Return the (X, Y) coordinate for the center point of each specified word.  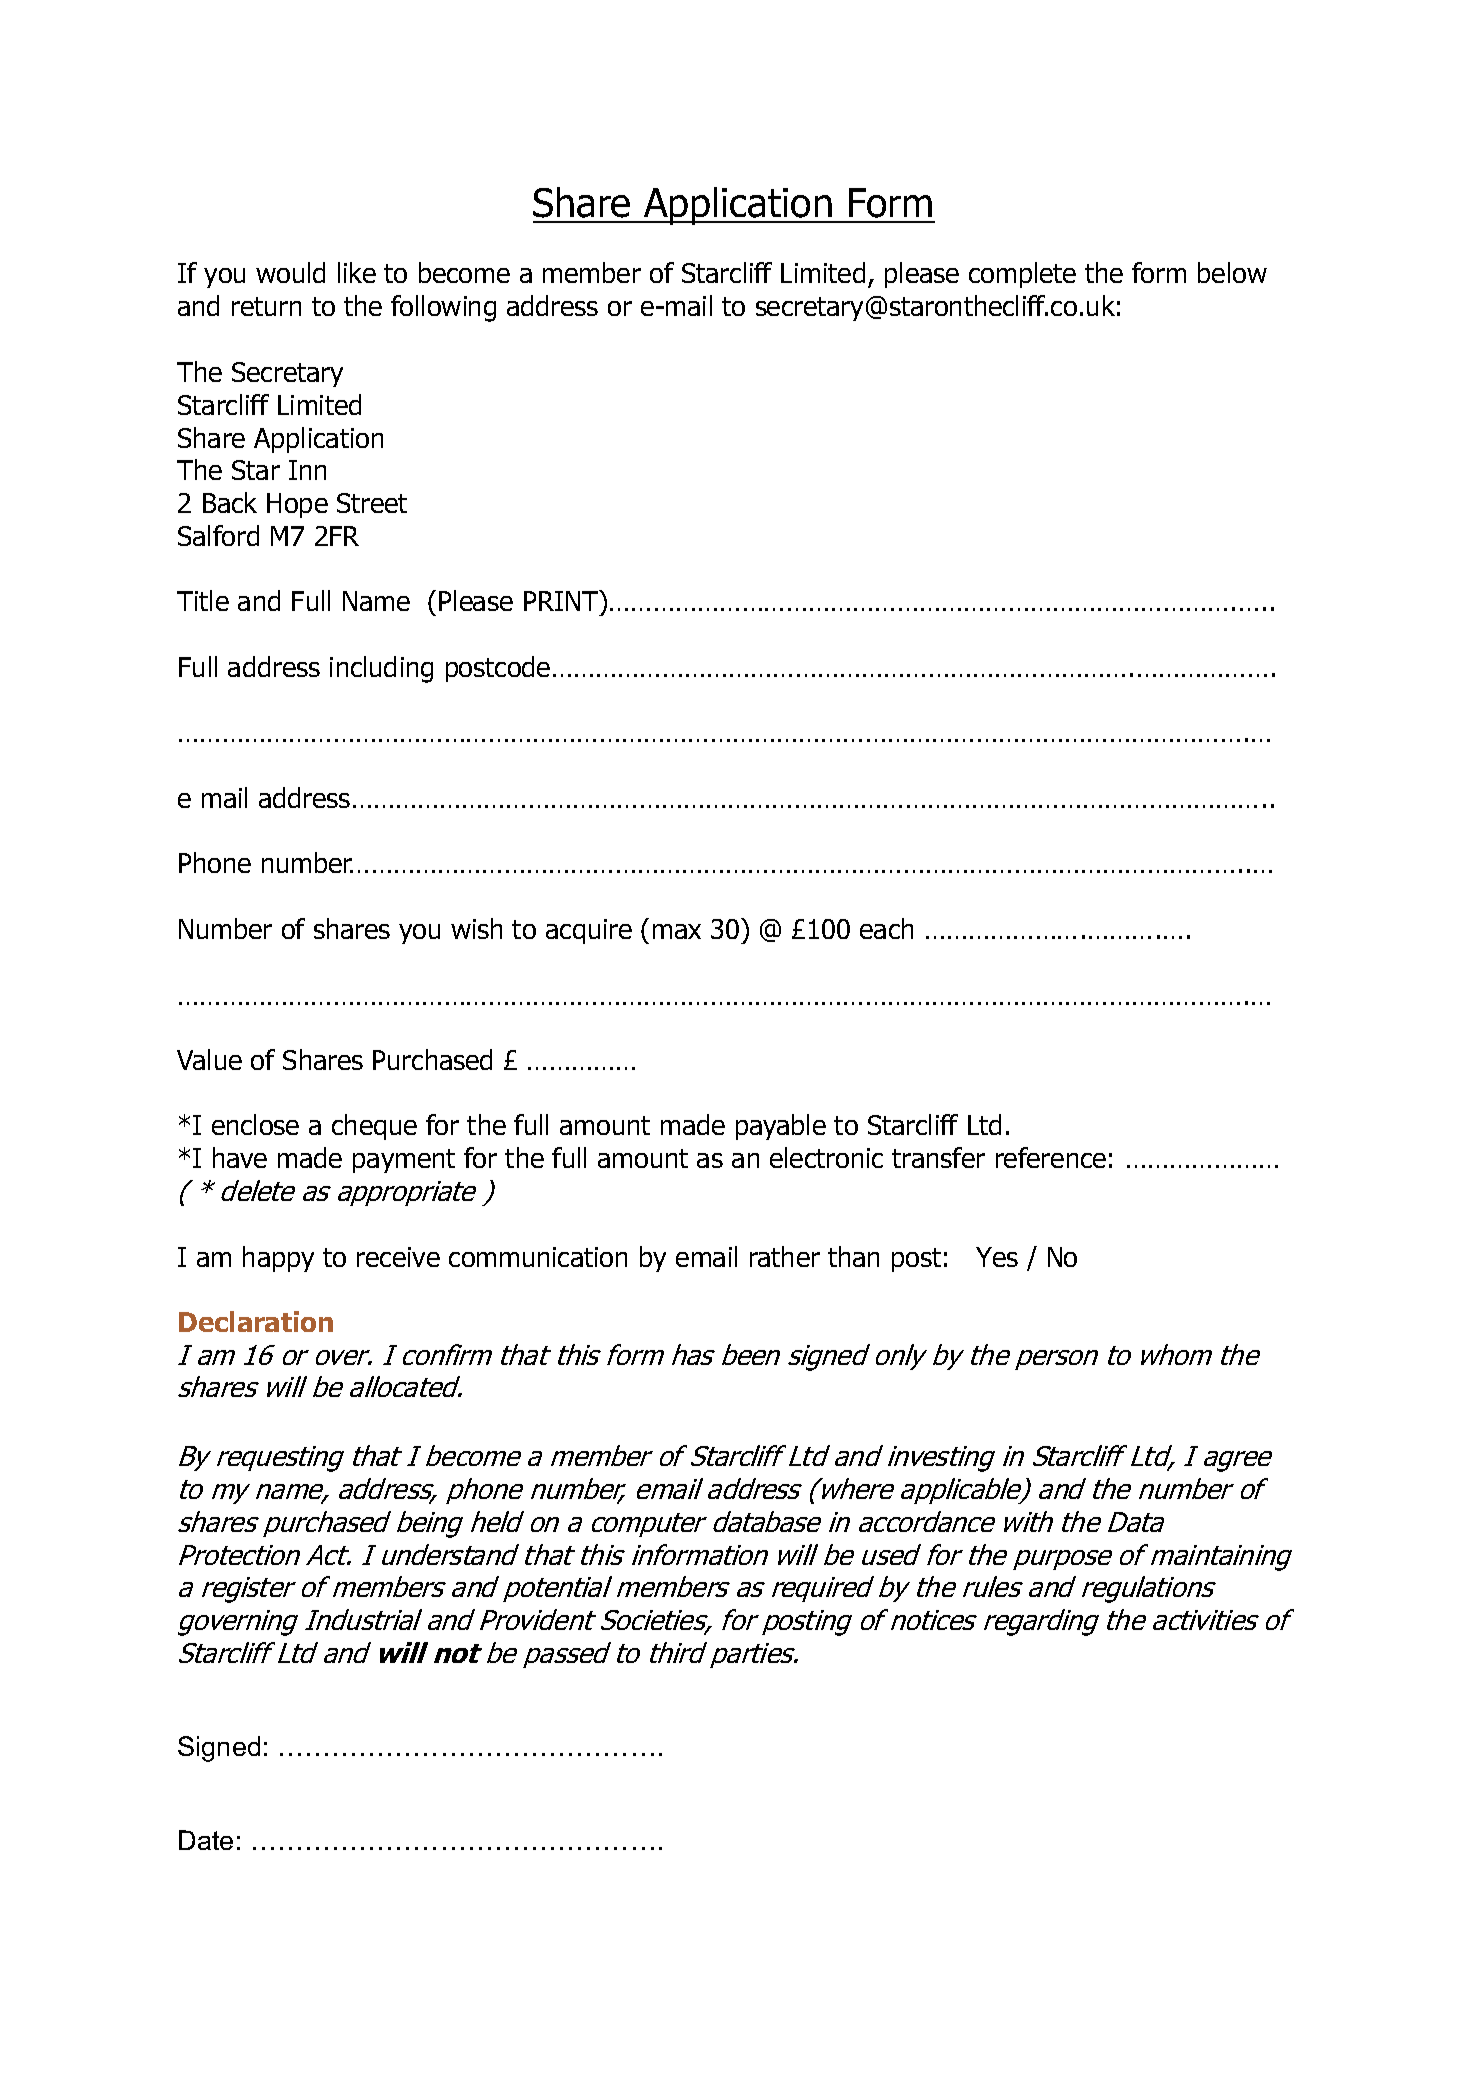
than (853, 1256)
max (677, 931)
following (443, 308)
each (886, 928)
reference (1051, 1157)
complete (1022, 275)
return (266, 306)
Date (206, 1840)
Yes (997, 1257)
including (381, 669)
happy (278, 1259)
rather (785, 1256)
